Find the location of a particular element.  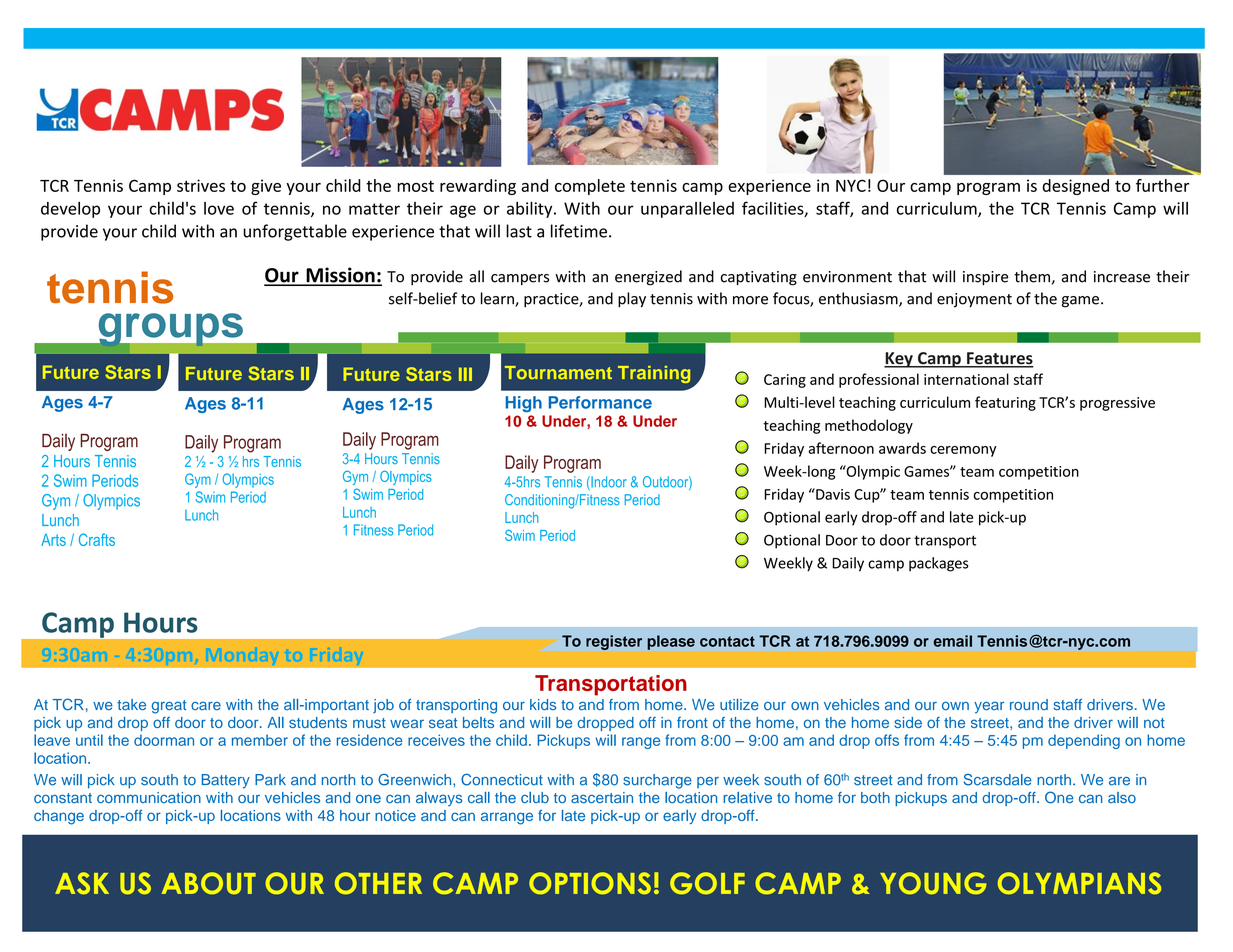

ceremony is located at coordinates (963, 451).
